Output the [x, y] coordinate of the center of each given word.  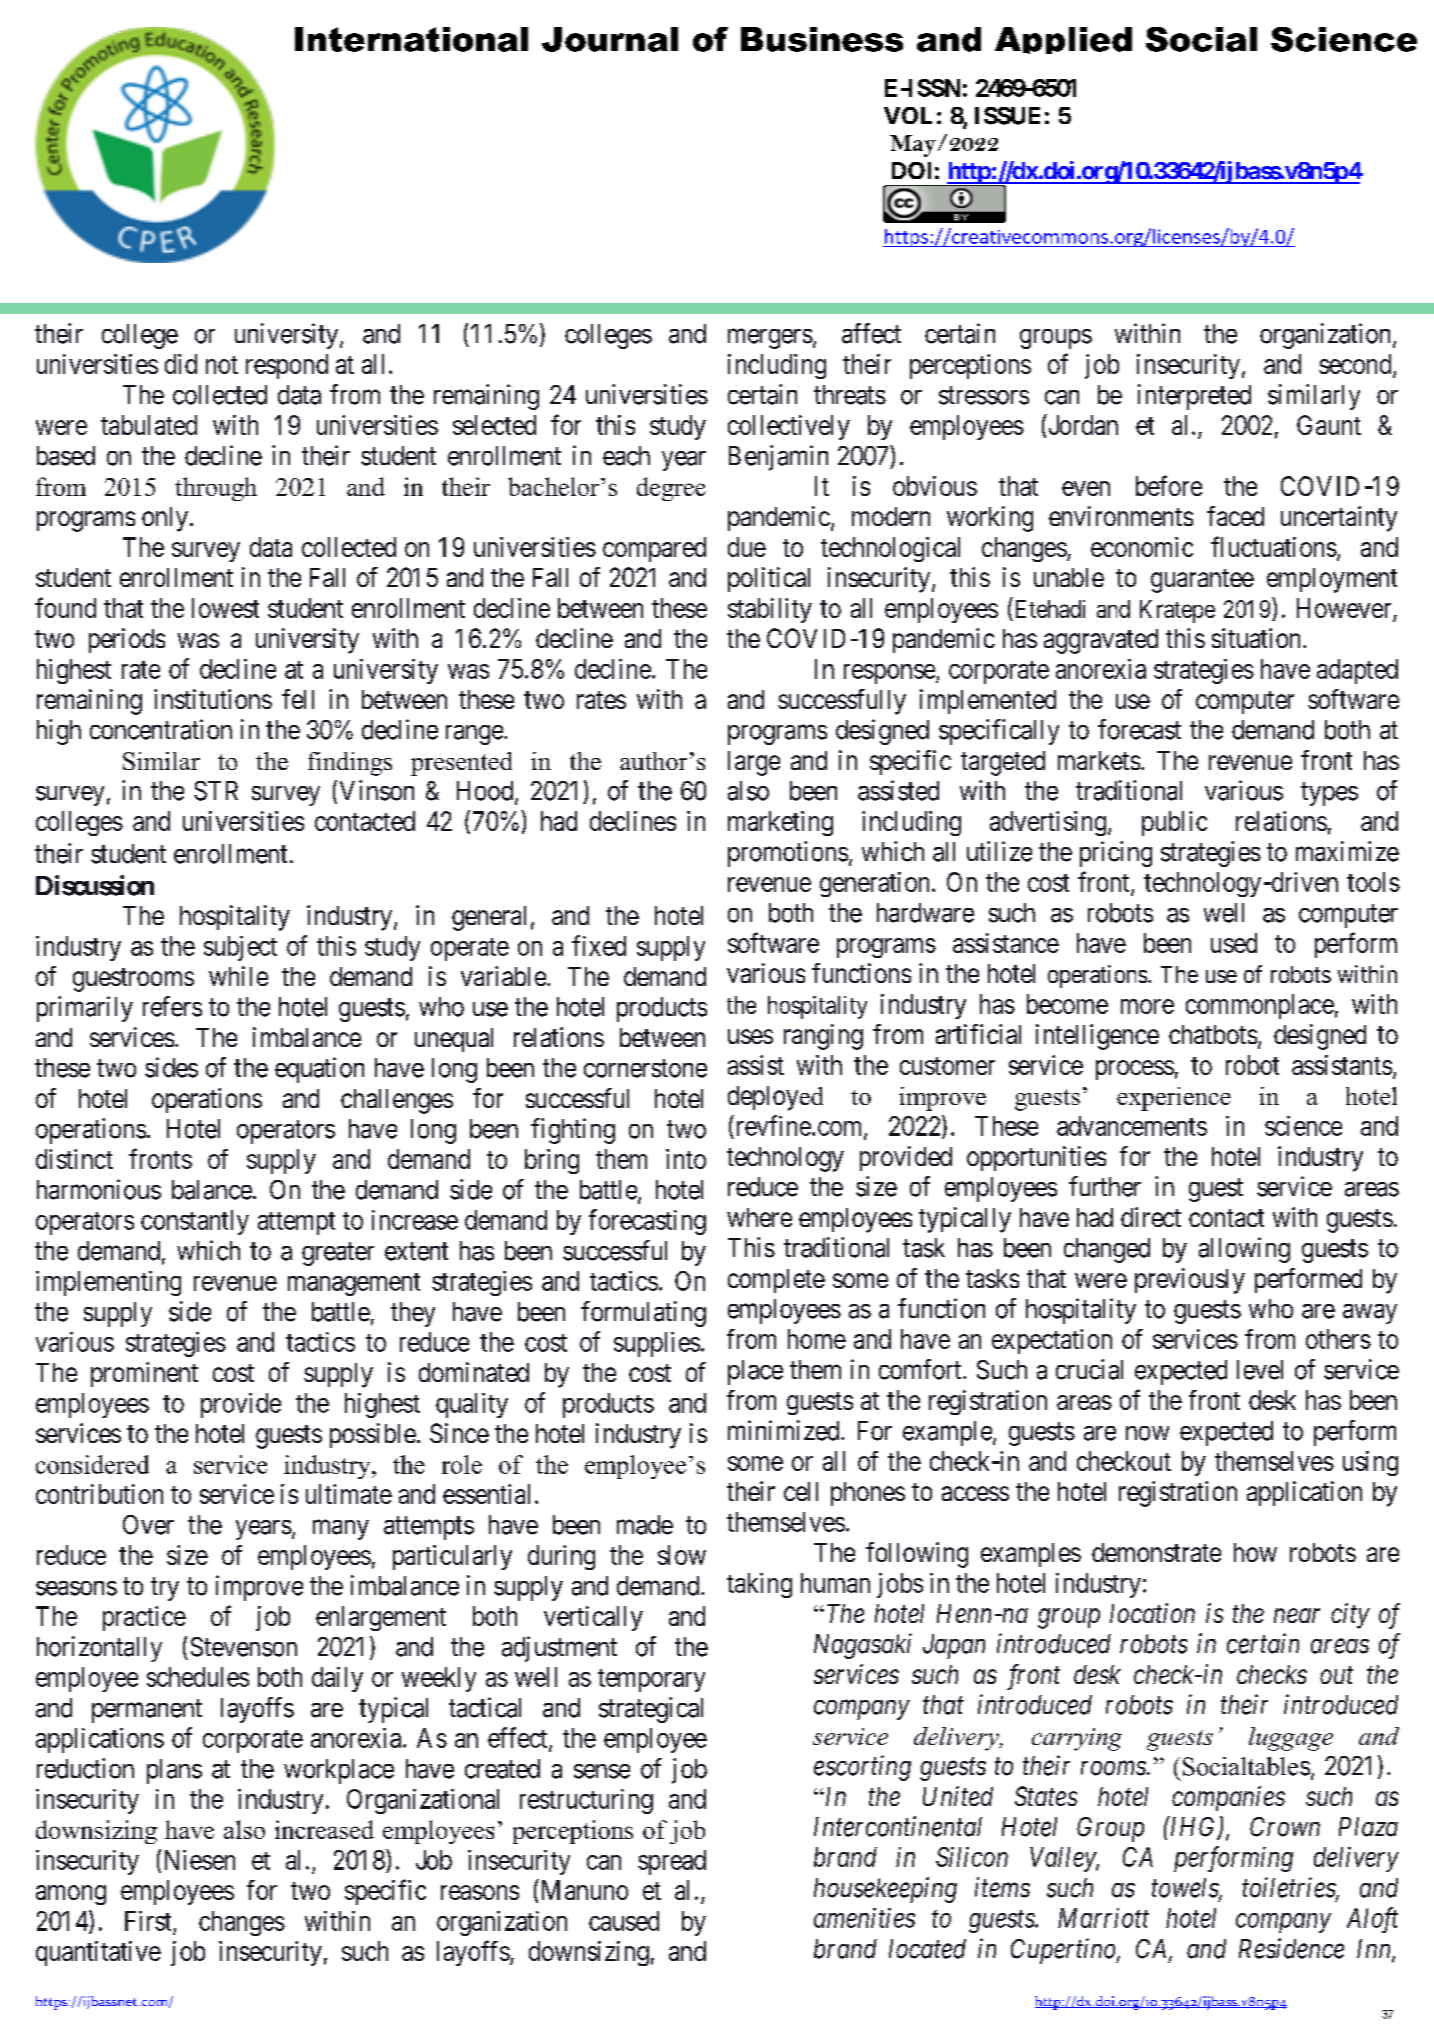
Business [822, 39]
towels [1186, 1889]
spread [672, 1862]
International [411, 39]
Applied [1063, 40]
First [148, 1921]
